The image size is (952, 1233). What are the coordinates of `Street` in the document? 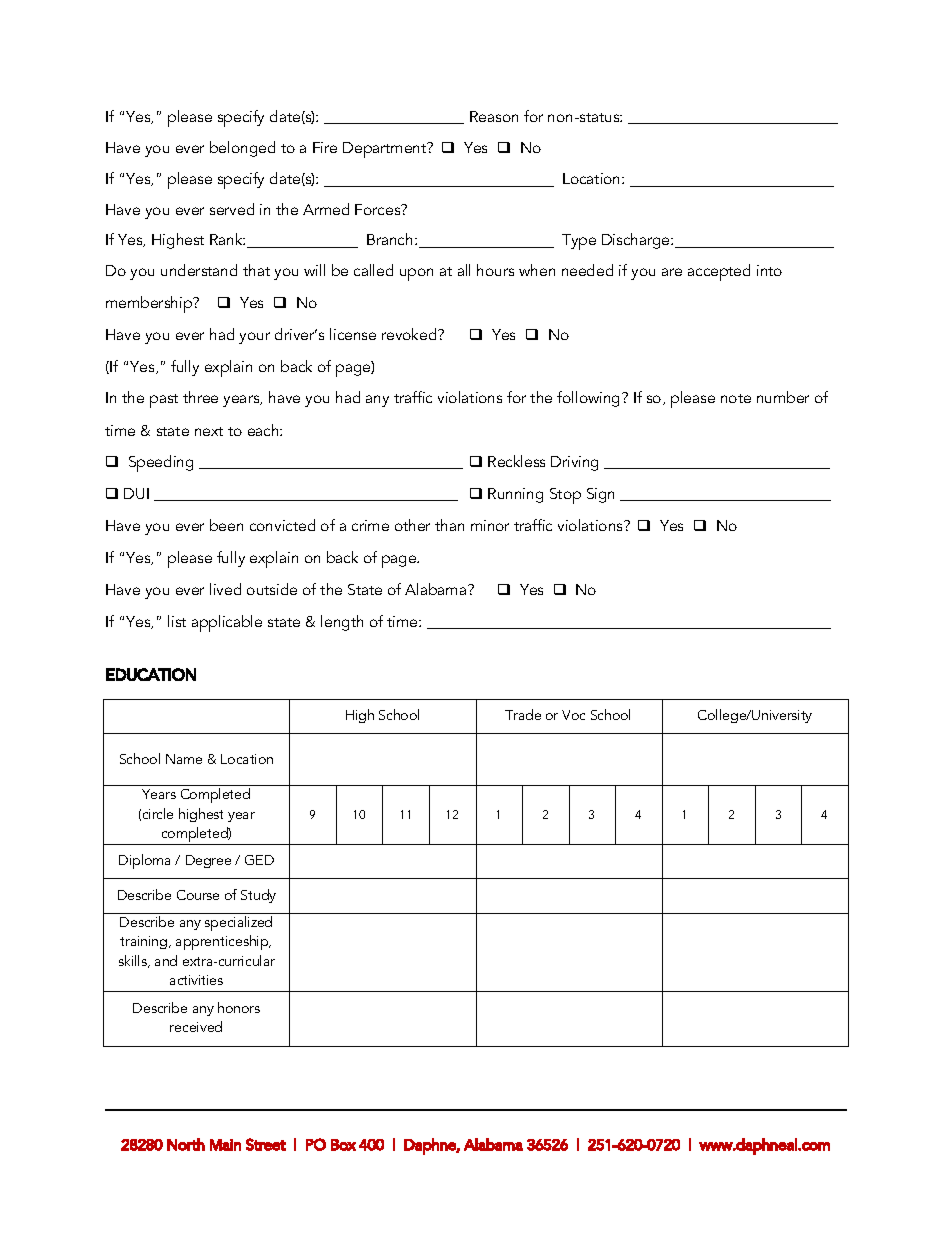 It's located at (266, 1144).
